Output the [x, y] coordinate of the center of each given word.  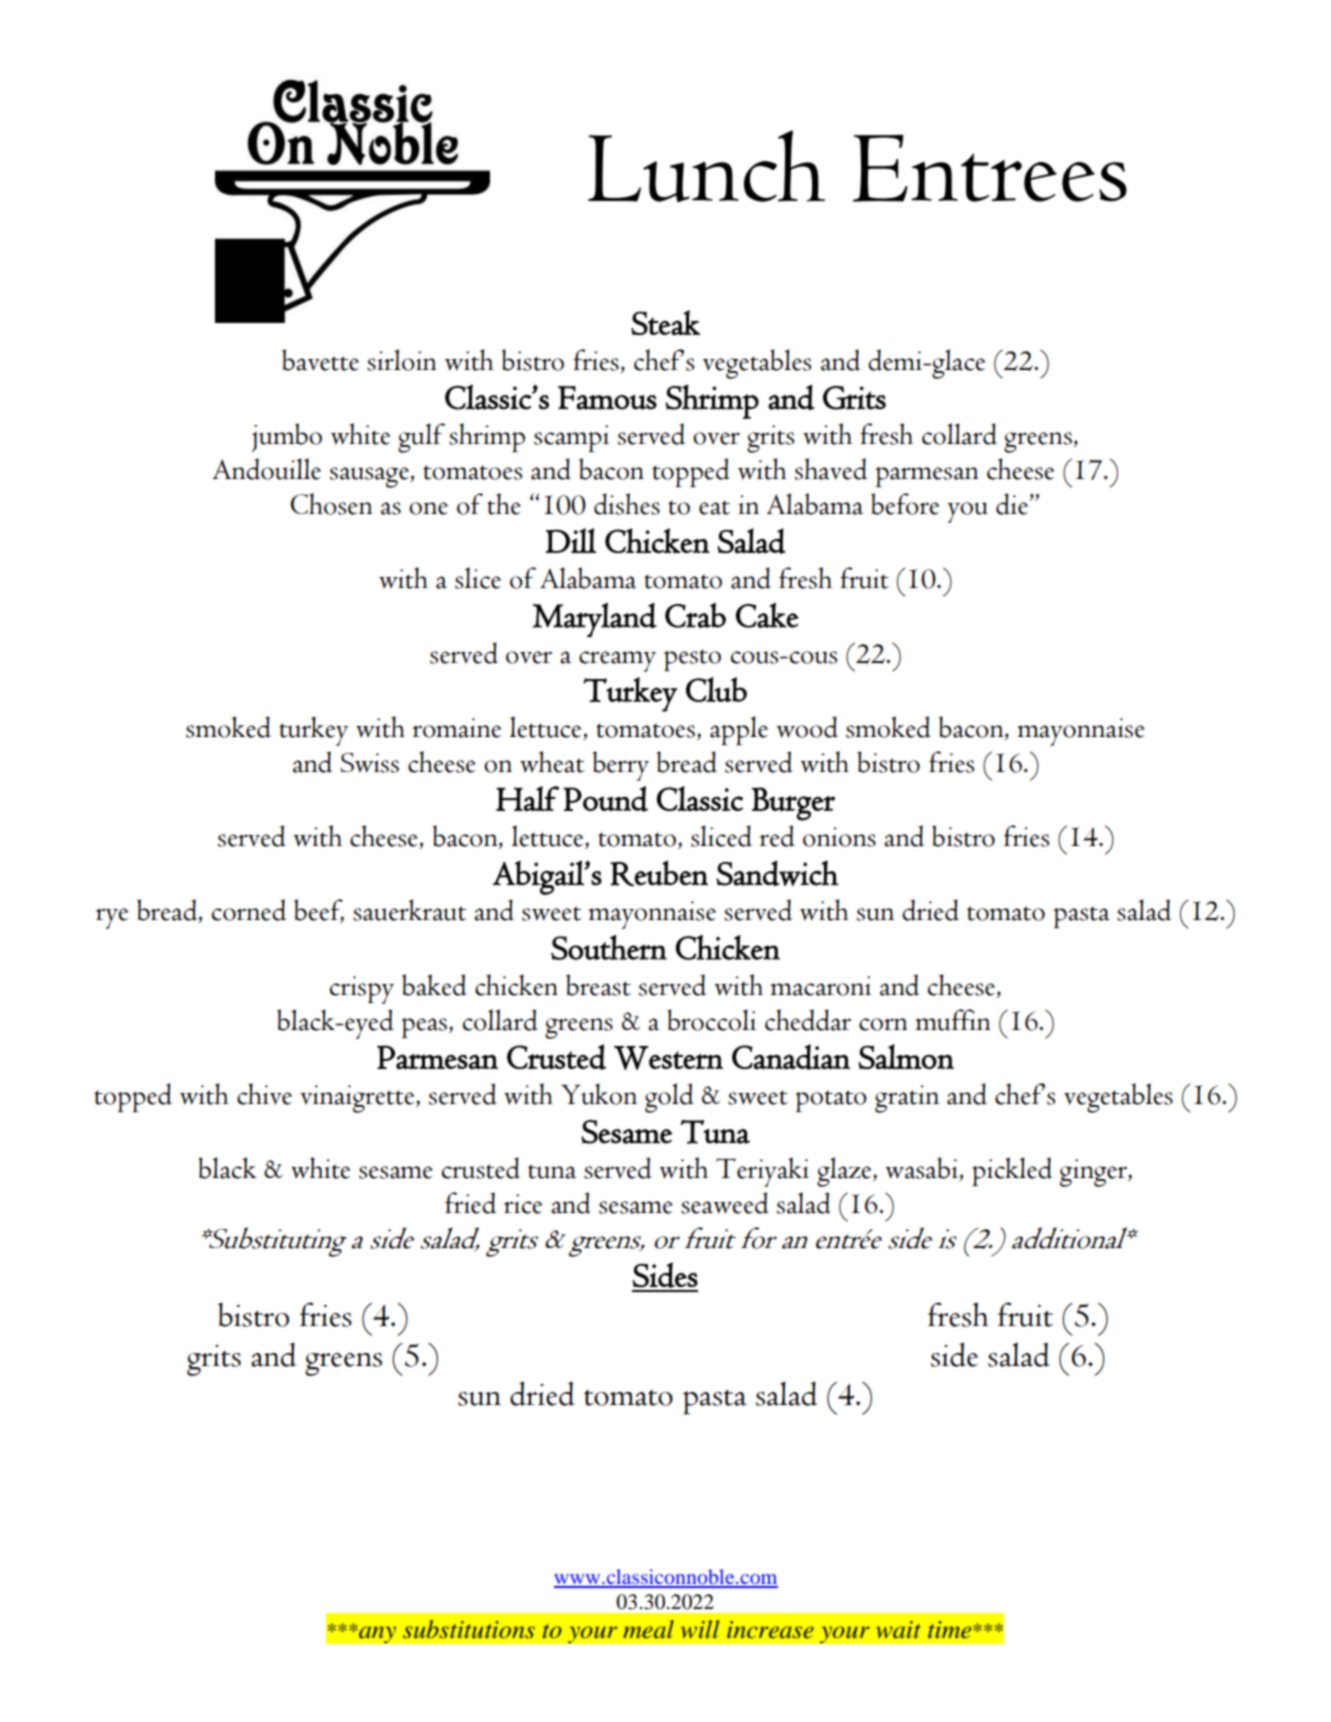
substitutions [469, 1629]
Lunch [706, 166]
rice [523, 1204]
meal [648, 1629]
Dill [571, 540]
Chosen [332, 504]
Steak [665, 322]
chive [264, 1094]
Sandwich [777, 873]
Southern [609, 947]
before [905, 504]
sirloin [402, 360]
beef [319, 911]
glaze [845, 1172]
